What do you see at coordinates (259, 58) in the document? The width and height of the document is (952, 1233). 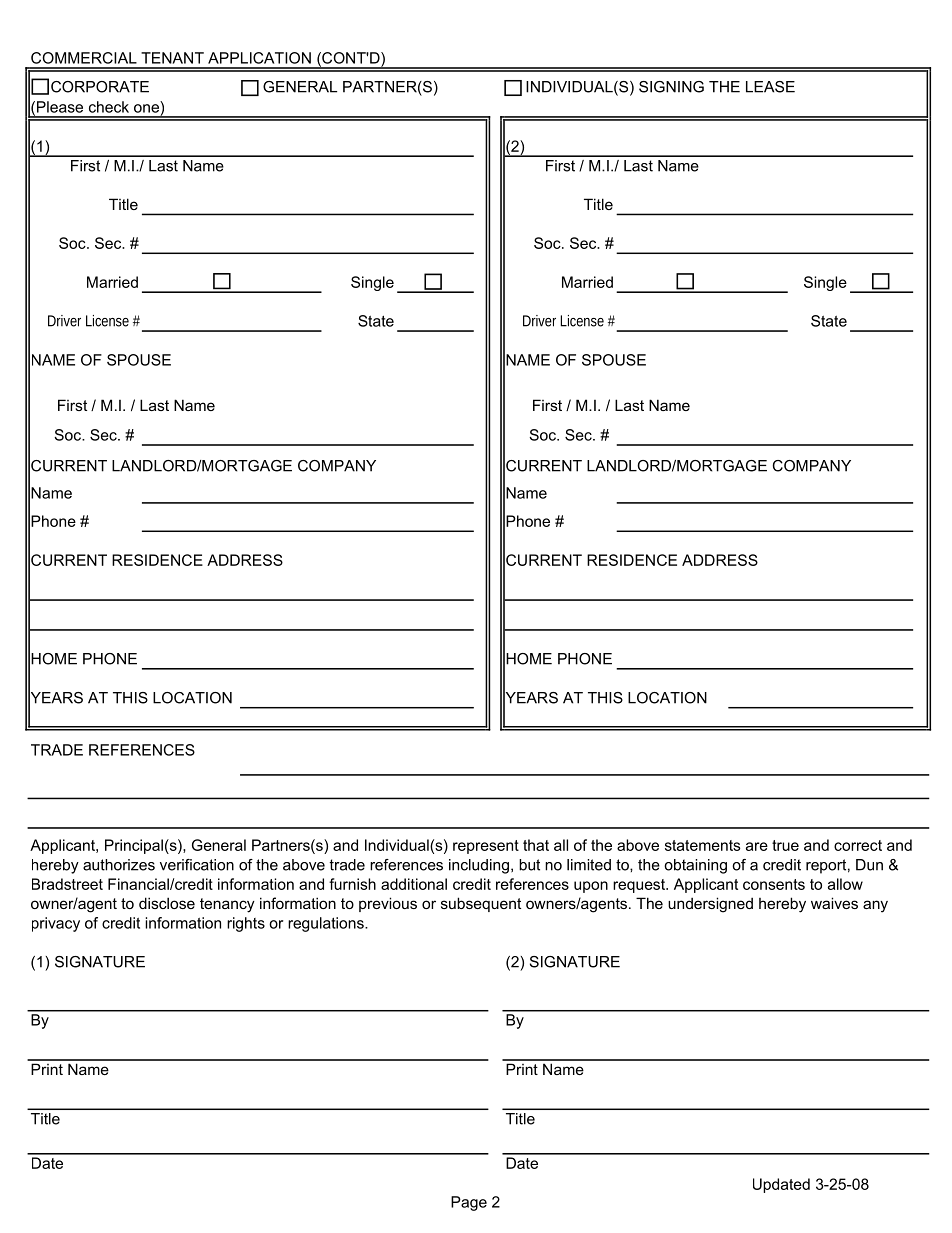 I see `APPLICATION` at bounding box center [259, 58].
